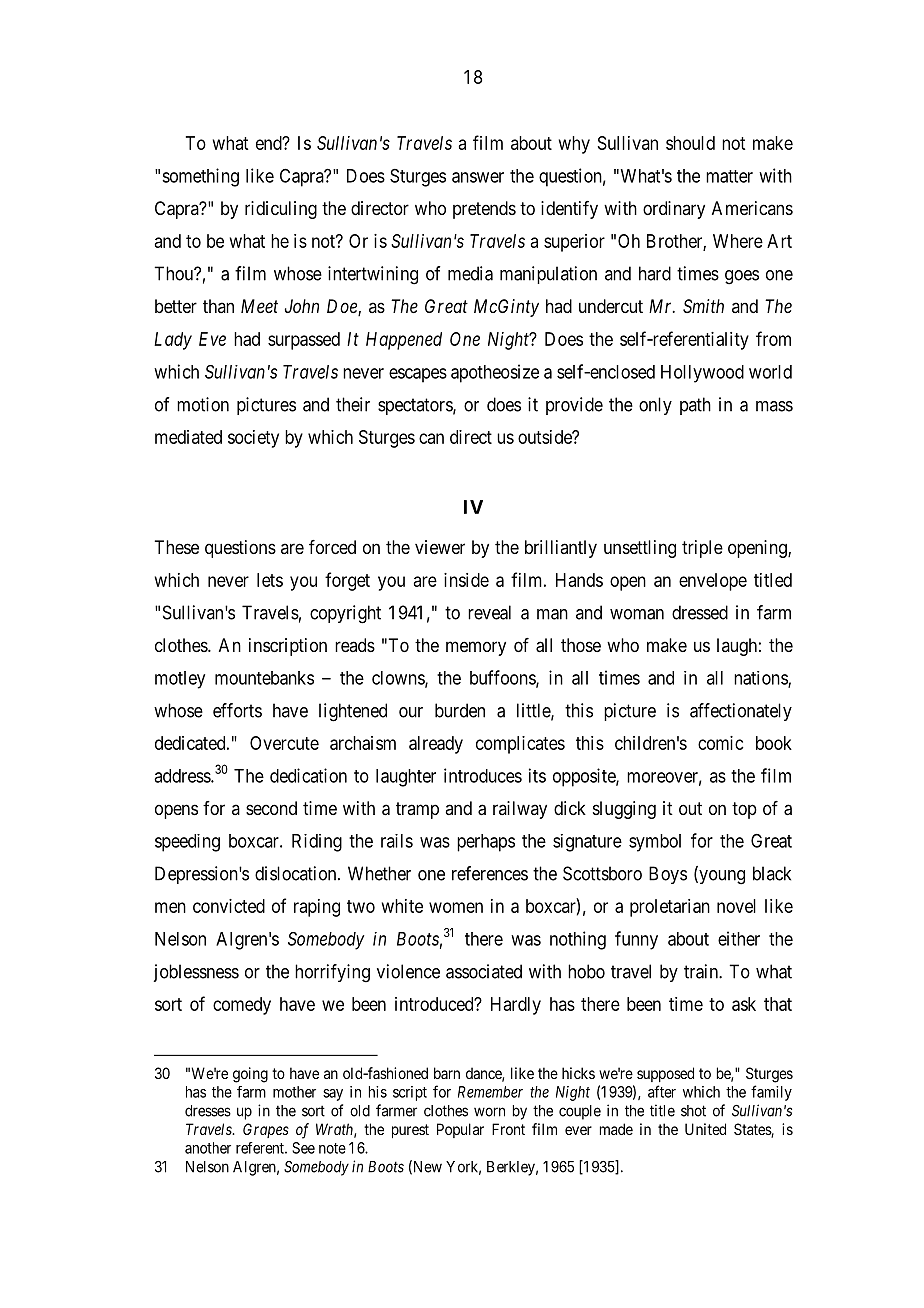  What do you see at coordinates (271, 808) in the page?
I see `second` at bounding box center [271, 808].
